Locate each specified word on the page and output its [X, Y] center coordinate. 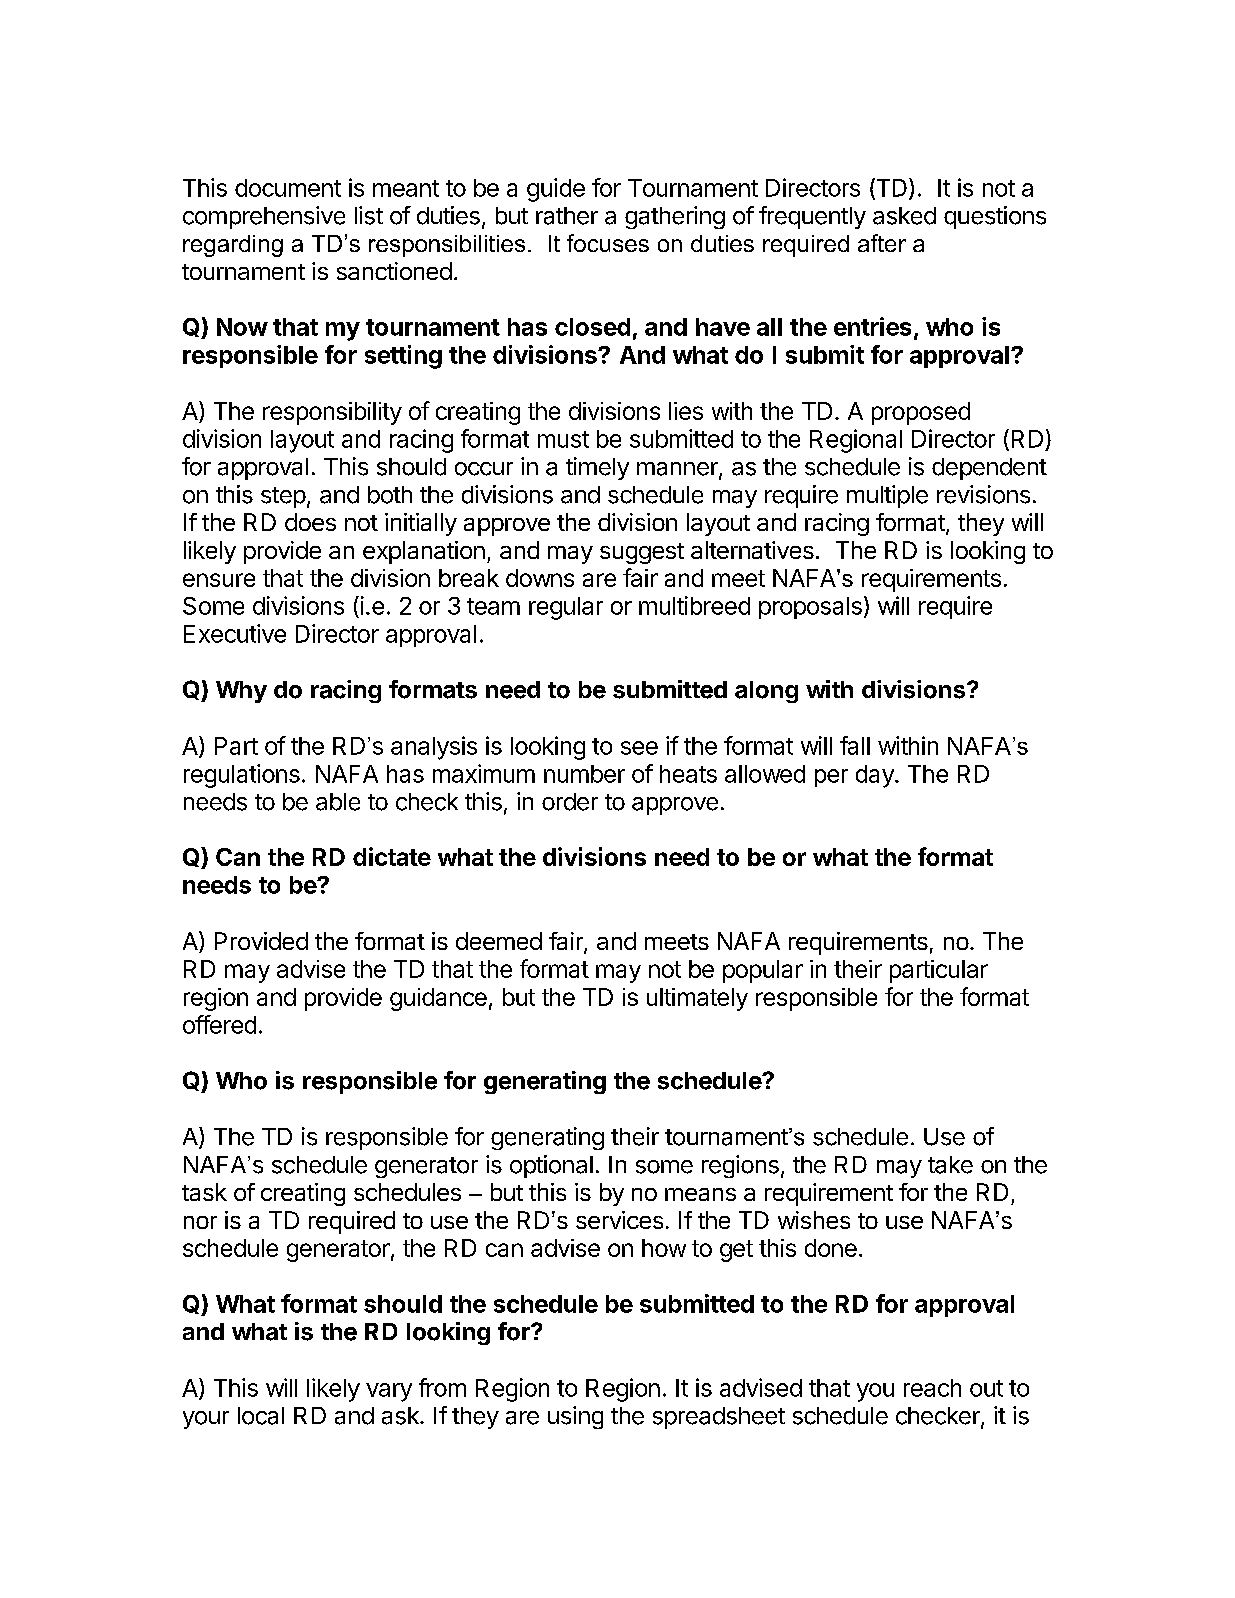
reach [932, 1388]
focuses [608, 243]
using [575, 1417]
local [261, 1416]
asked [904, 216]
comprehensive [264, 217]
